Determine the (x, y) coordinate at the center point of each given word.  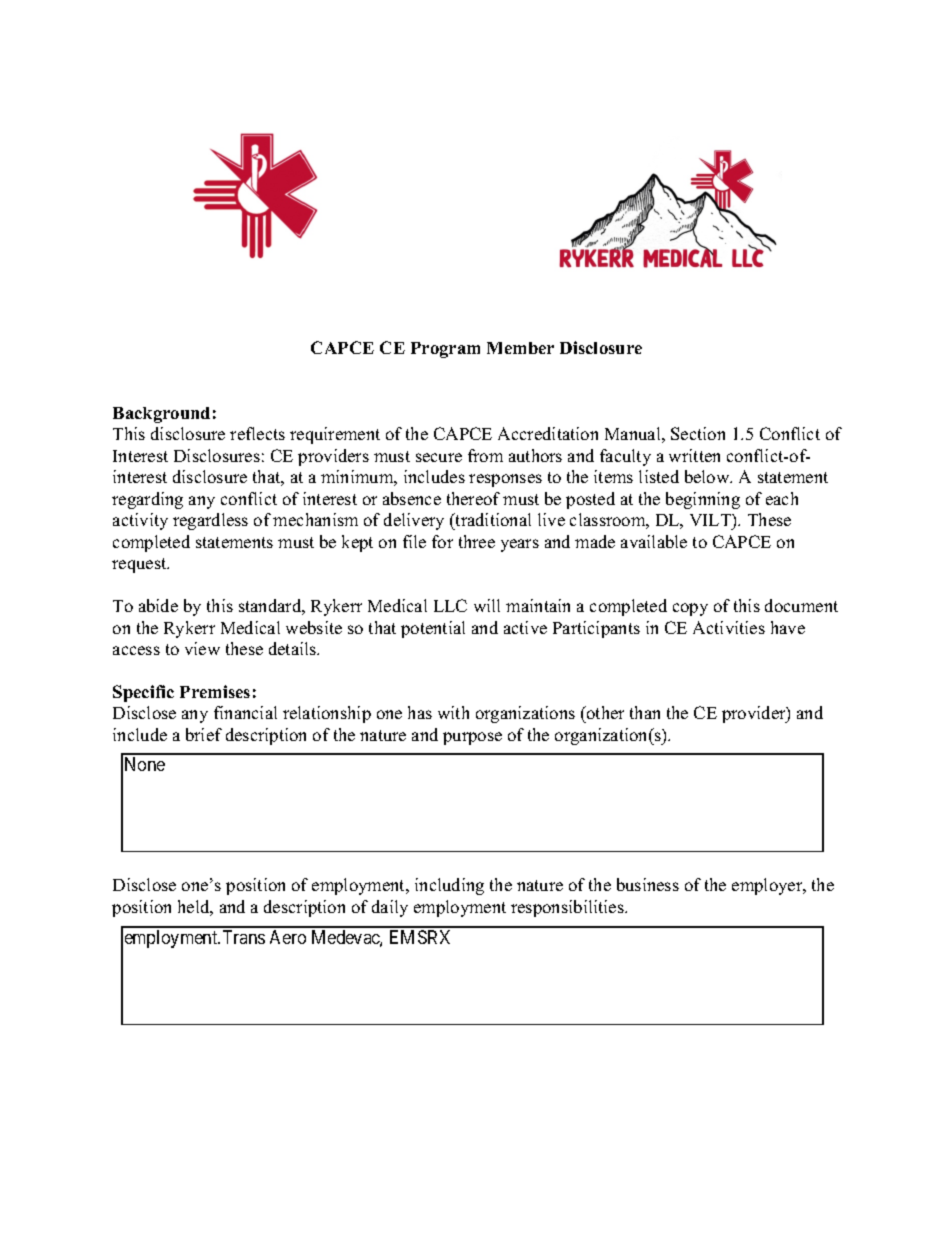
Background (161, 415)
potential (433, 629)
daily (390, 908)
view (202, 648)
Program (445, 350)
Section (698, 433)
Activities (729, 627)
